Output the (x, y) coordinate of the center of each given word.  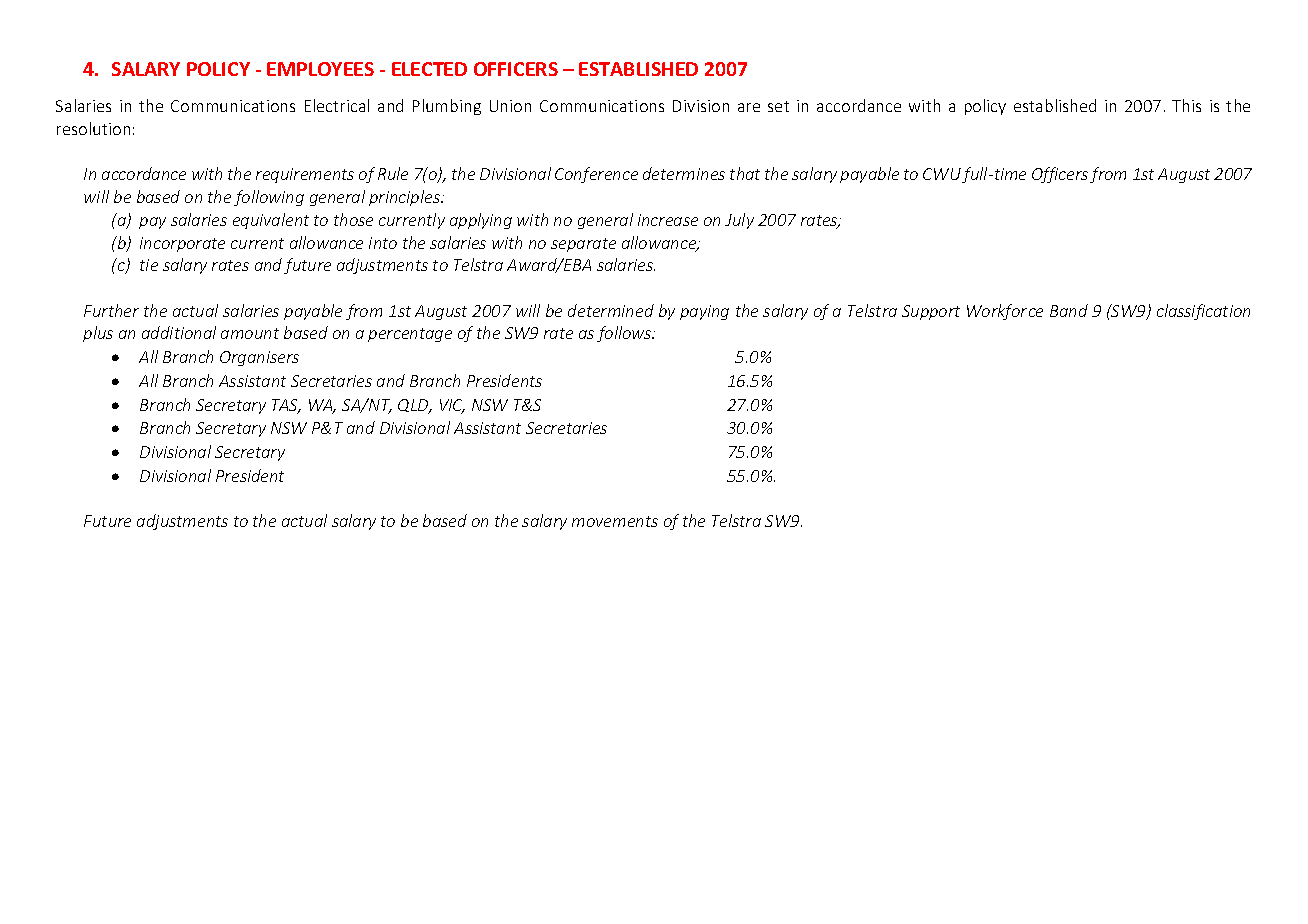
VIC (452, 406)
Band (1069, 310)
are (749, 107)
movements (615, 521)
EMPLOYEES (320, 69)
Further (111, 310)
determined (611, 310)
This (1186, 105)
